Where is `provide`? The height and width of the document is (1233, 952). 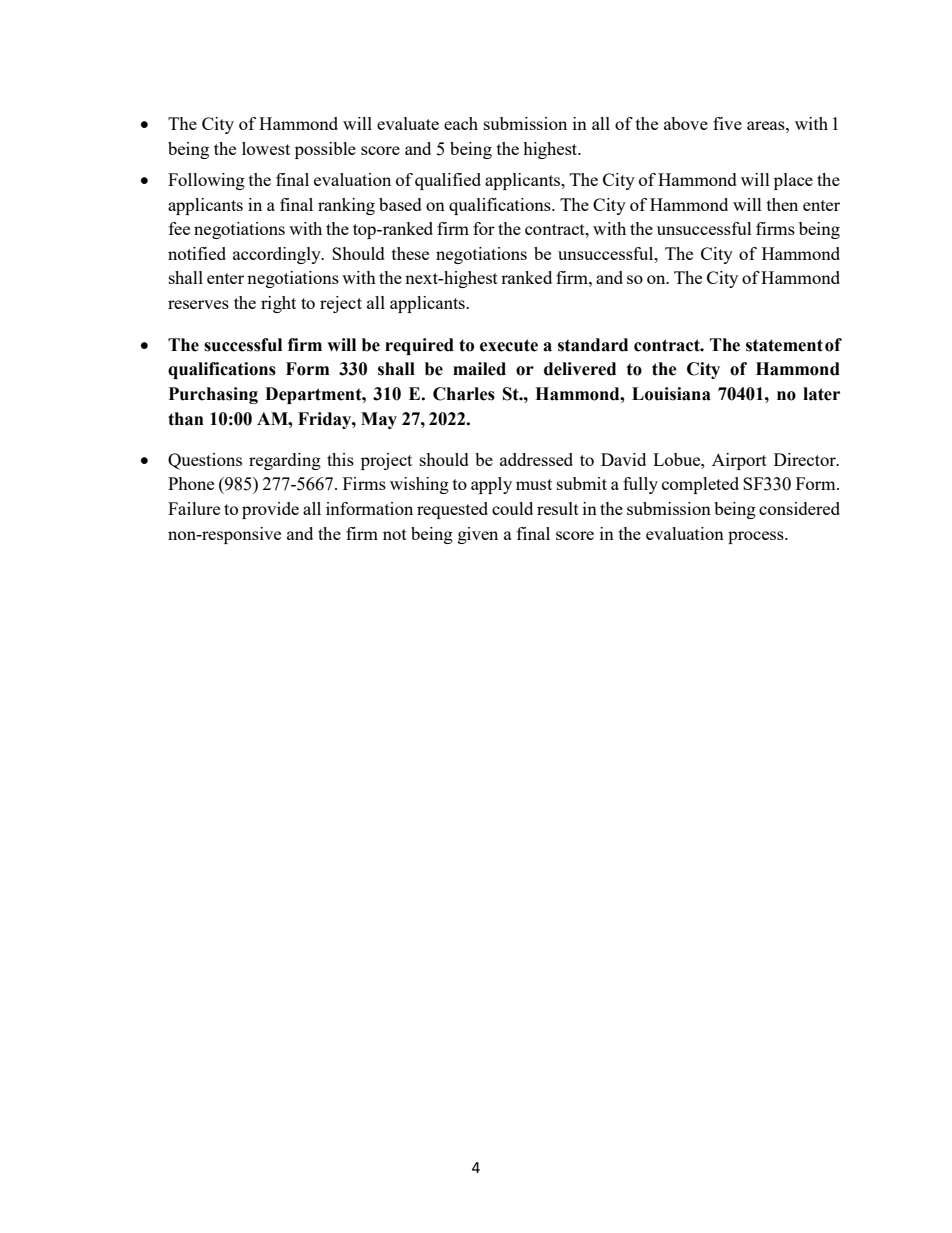 provide is located at coordinates (270, 510).
